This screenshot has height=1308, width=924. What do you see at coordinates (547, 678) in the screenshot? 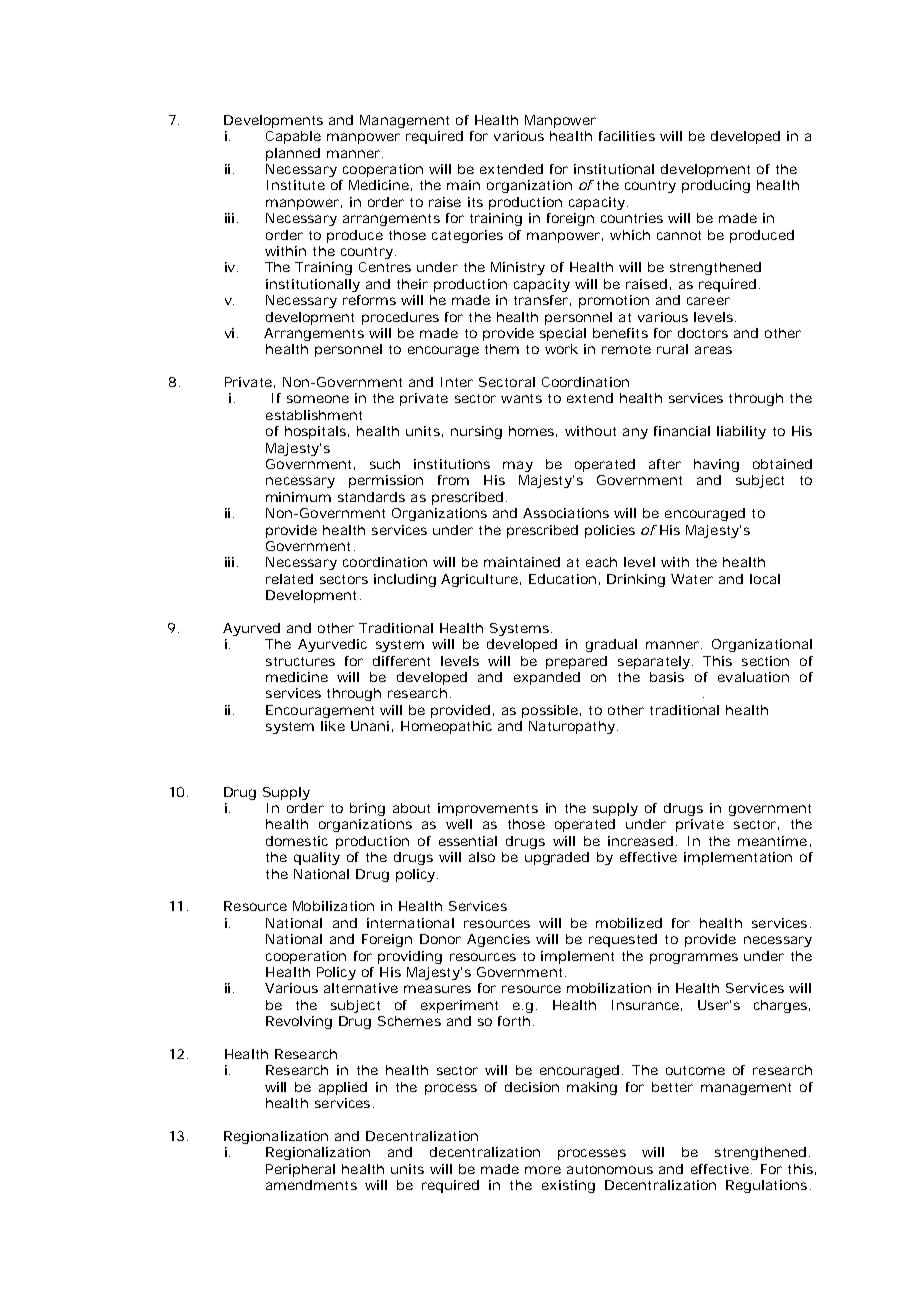
I see `expanded` at bounding box center [547, 678].
